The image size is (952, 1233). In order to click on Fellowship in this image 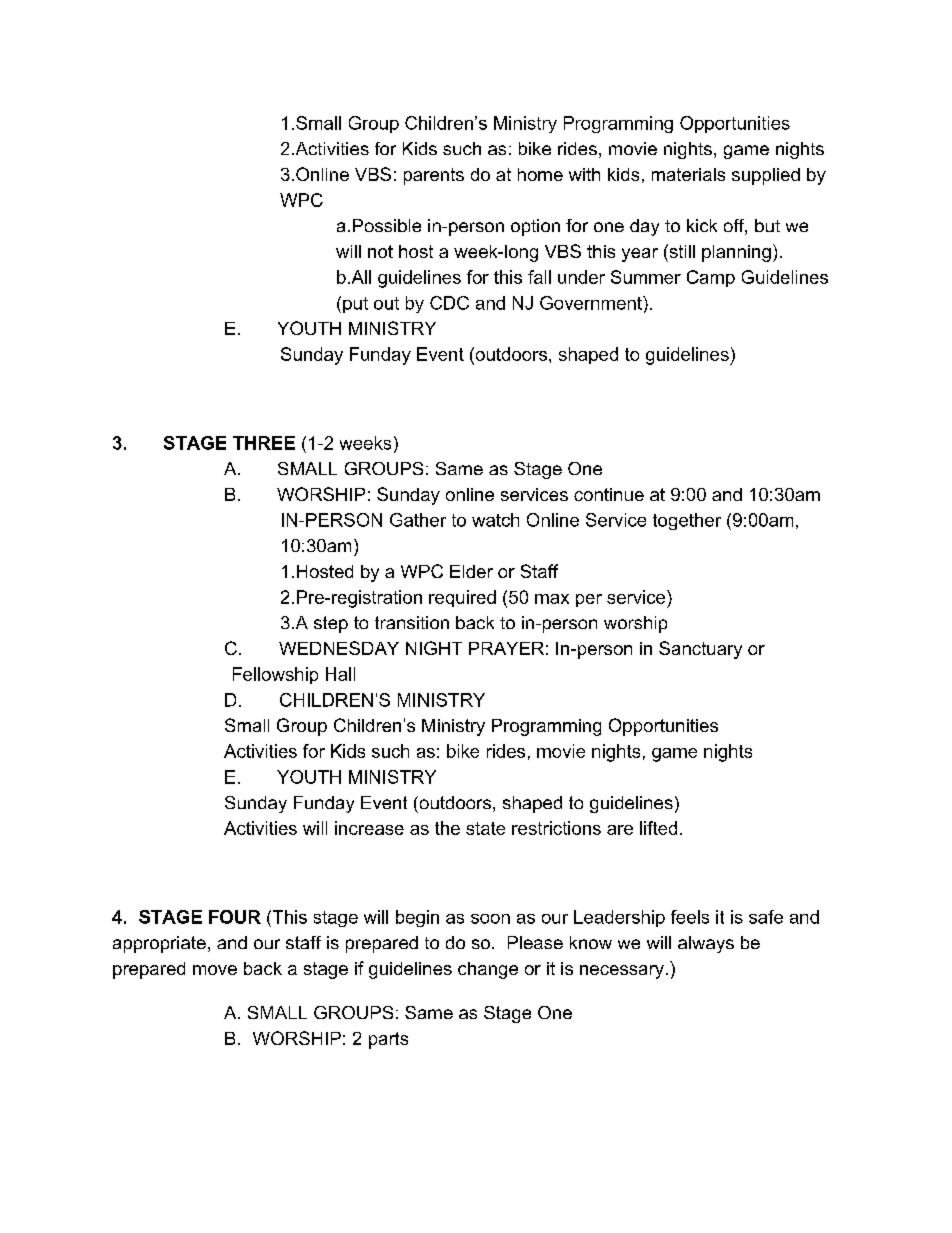, I will do `click(275, 675)`.
